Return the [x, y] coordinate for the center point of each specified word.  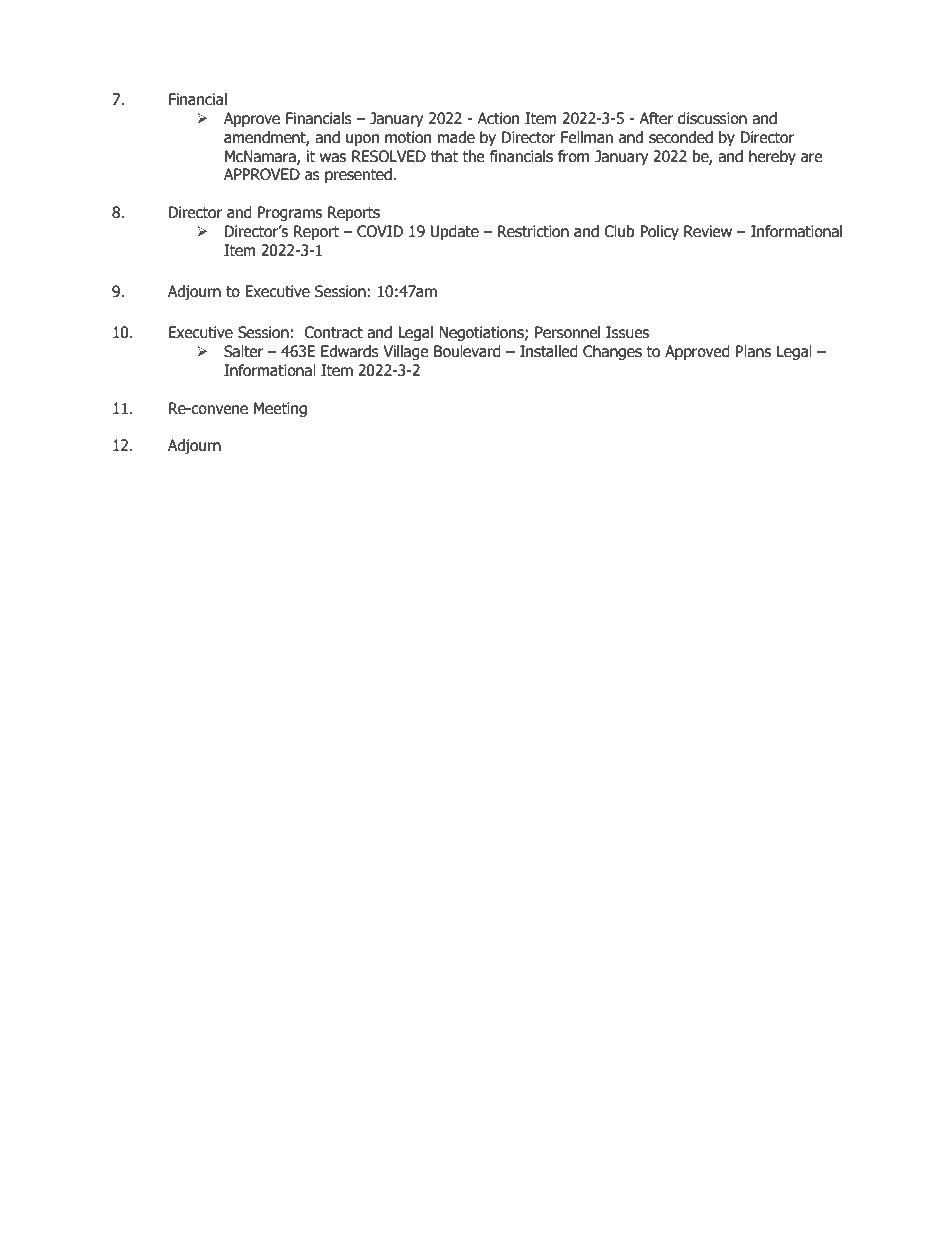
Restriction [533, 231]
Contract [333, 332]
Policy [659, 232]
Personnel [567, 332]
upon [362, 140]
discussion [712, 118]
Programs [290, 213]
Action [498, 118]
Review [708, 231]
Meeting [280, 409]
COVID [380, 231]
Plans [753, 351]
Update [455, 232]
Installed [549, 351]
